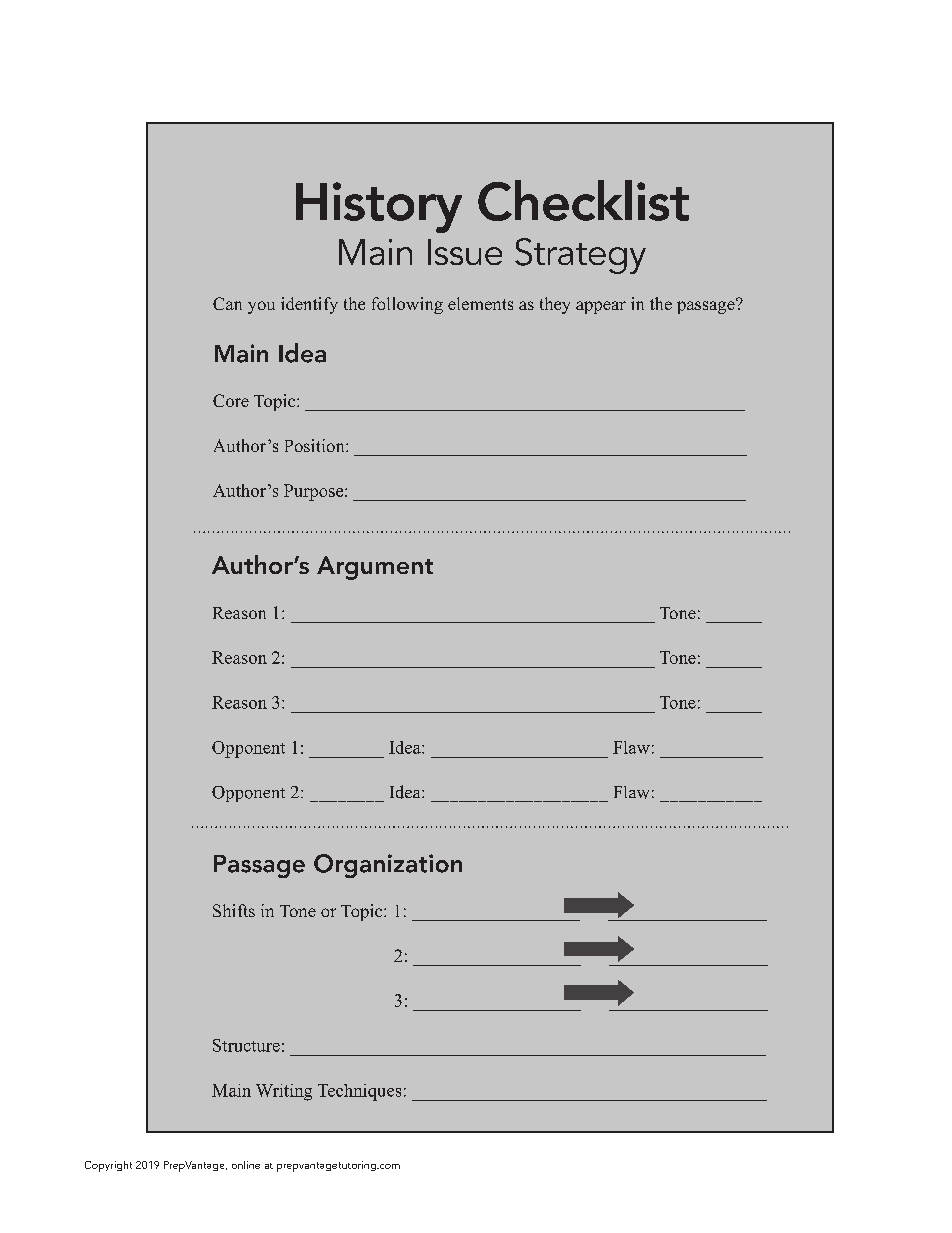 This screenshot has width=952, height=1233. Describe the element at coordinates (580, 256) in the screenshot. I see `Strategy` at that location.
